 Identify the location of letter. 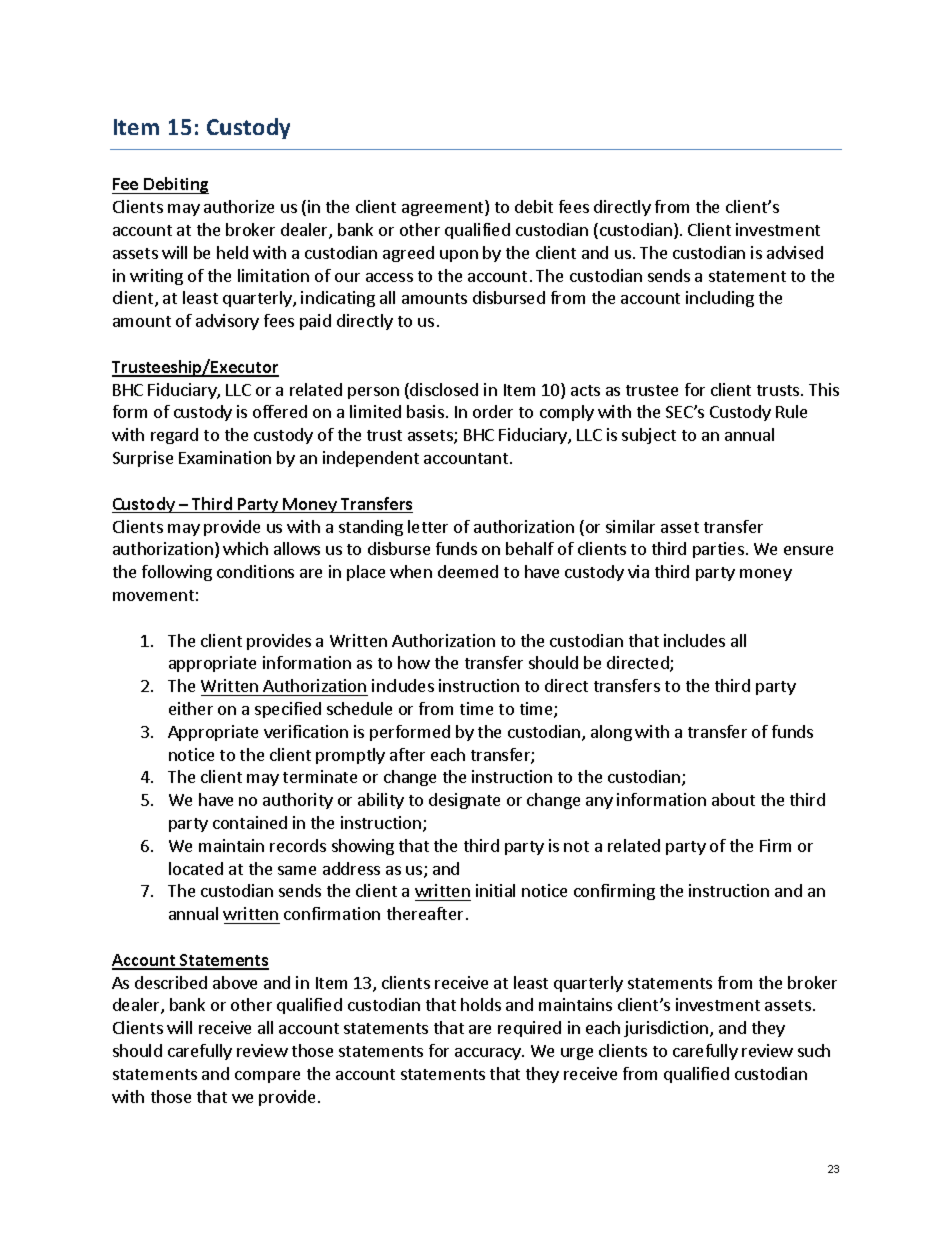
(428, 526).
